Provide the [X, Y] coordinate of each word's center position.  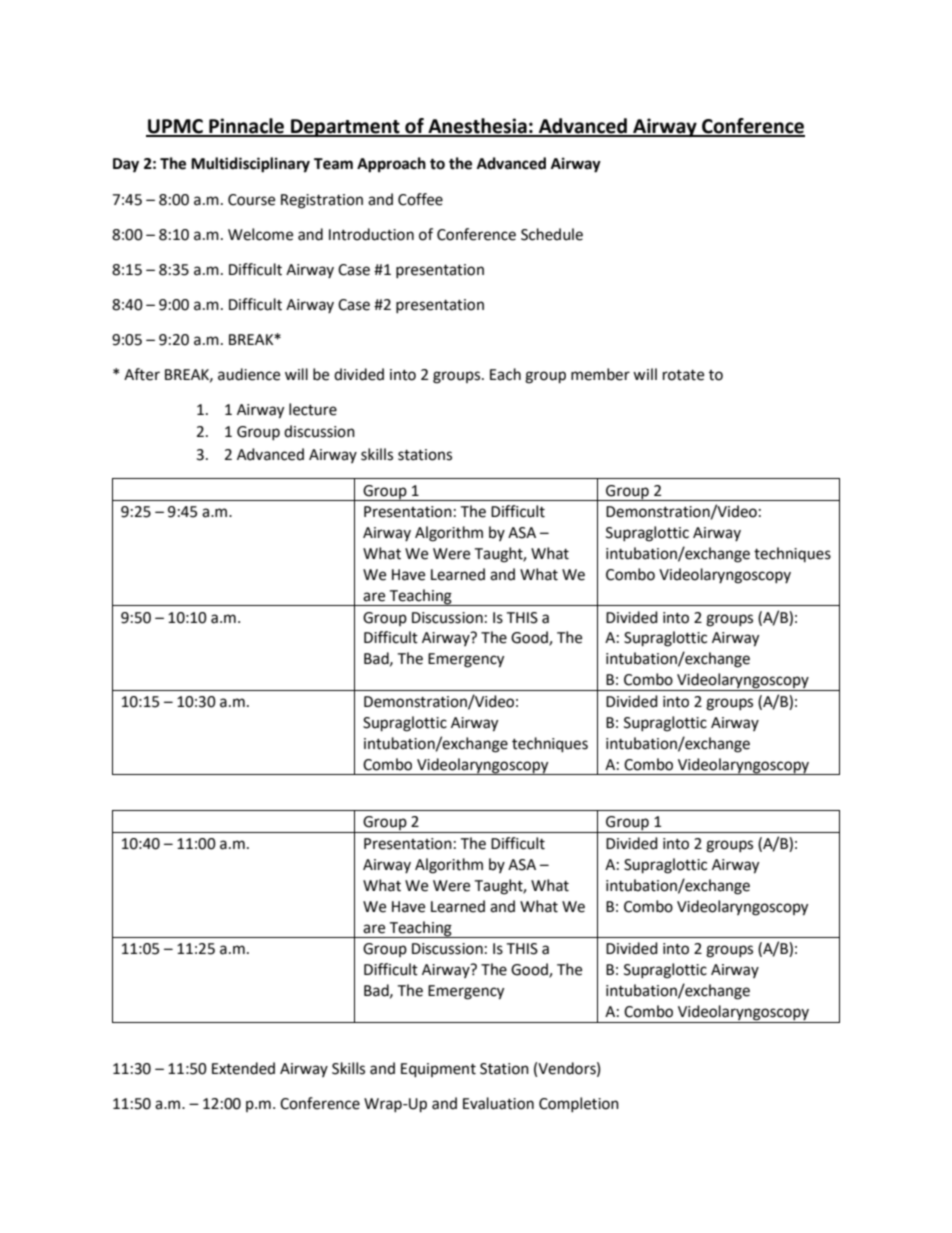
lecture [313, 409]
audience [249, 374]
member [600, 374]
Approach [391, 165]
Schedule [552, 234]
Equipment [438, 1070]
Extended [243, 1068]
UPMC [175, 127]
